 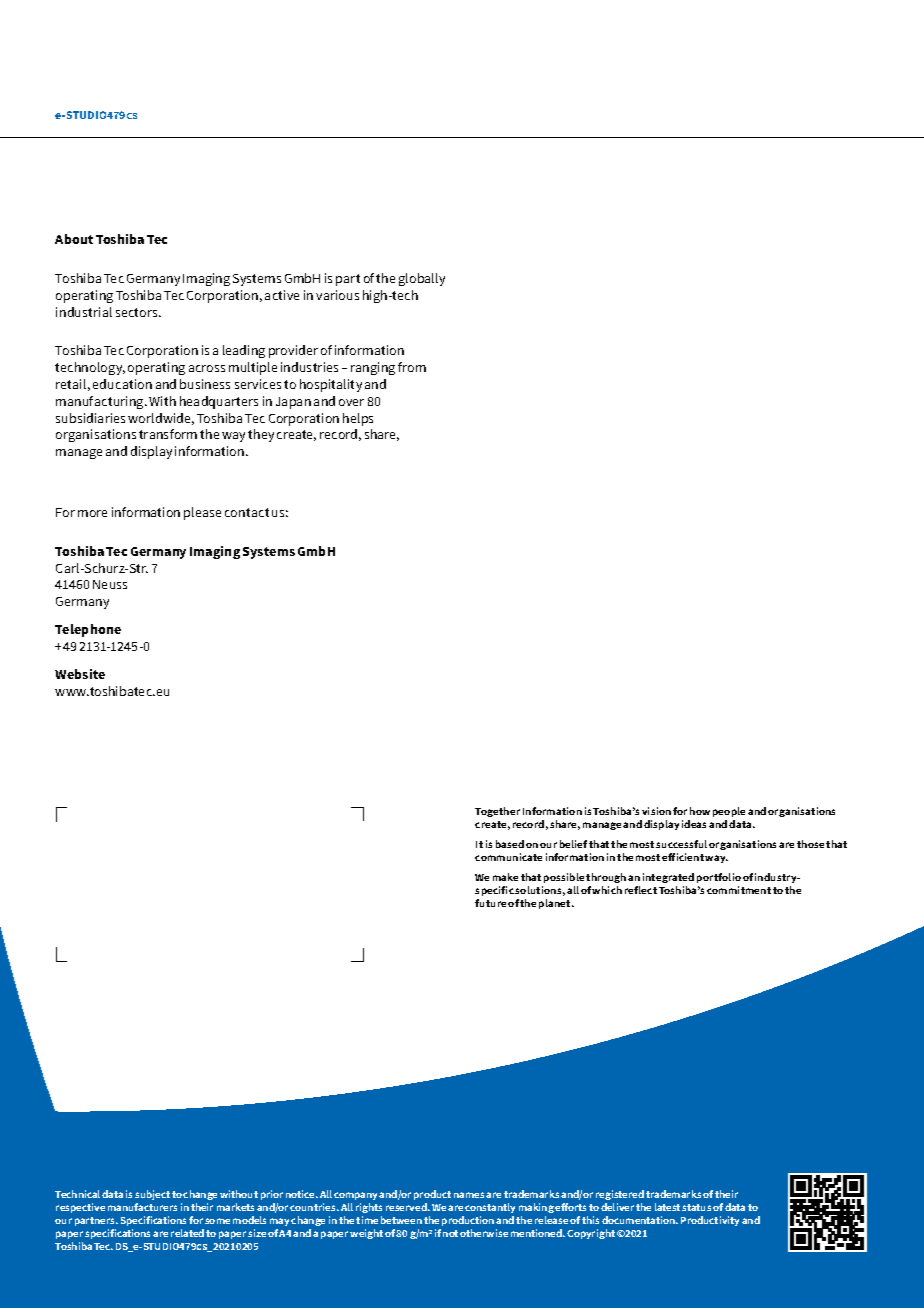 I want to click on Together, so click(x=497, y=812).
